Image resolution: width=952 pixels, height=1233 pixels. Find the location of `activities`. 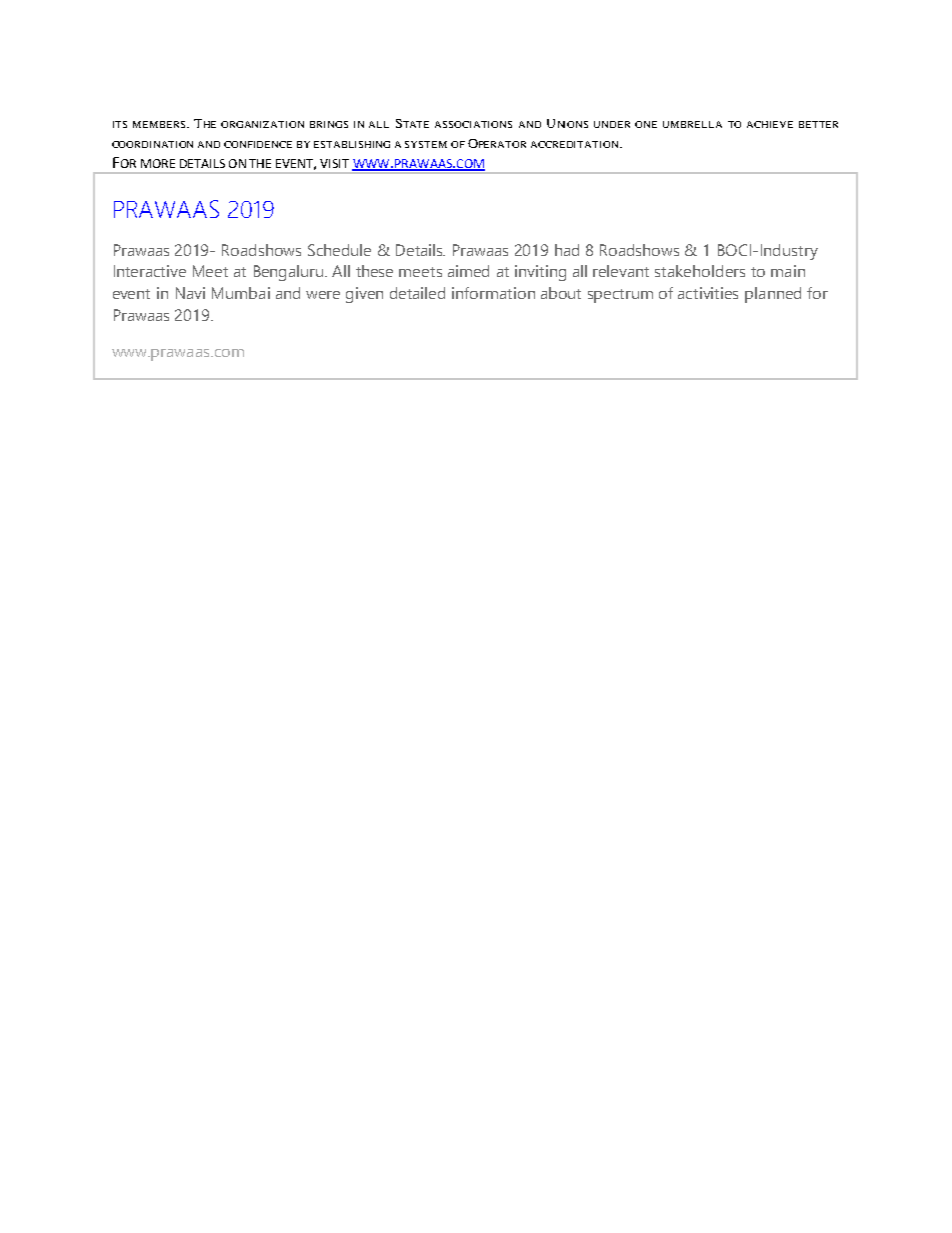

activities is located at coordinates (708, 293).
